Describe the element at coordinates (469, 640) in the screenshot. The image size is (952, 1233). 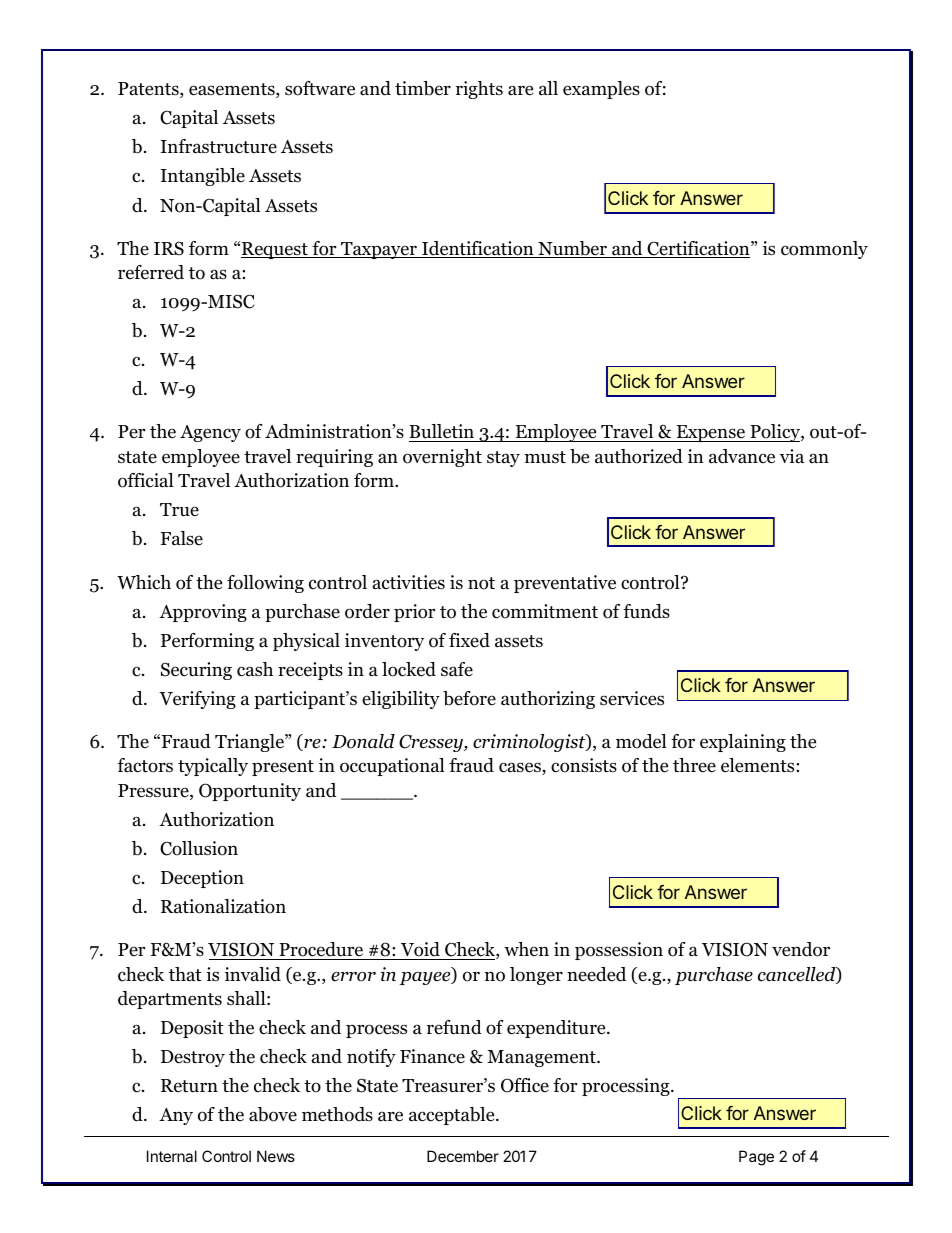
I see `fixed` at that location.
